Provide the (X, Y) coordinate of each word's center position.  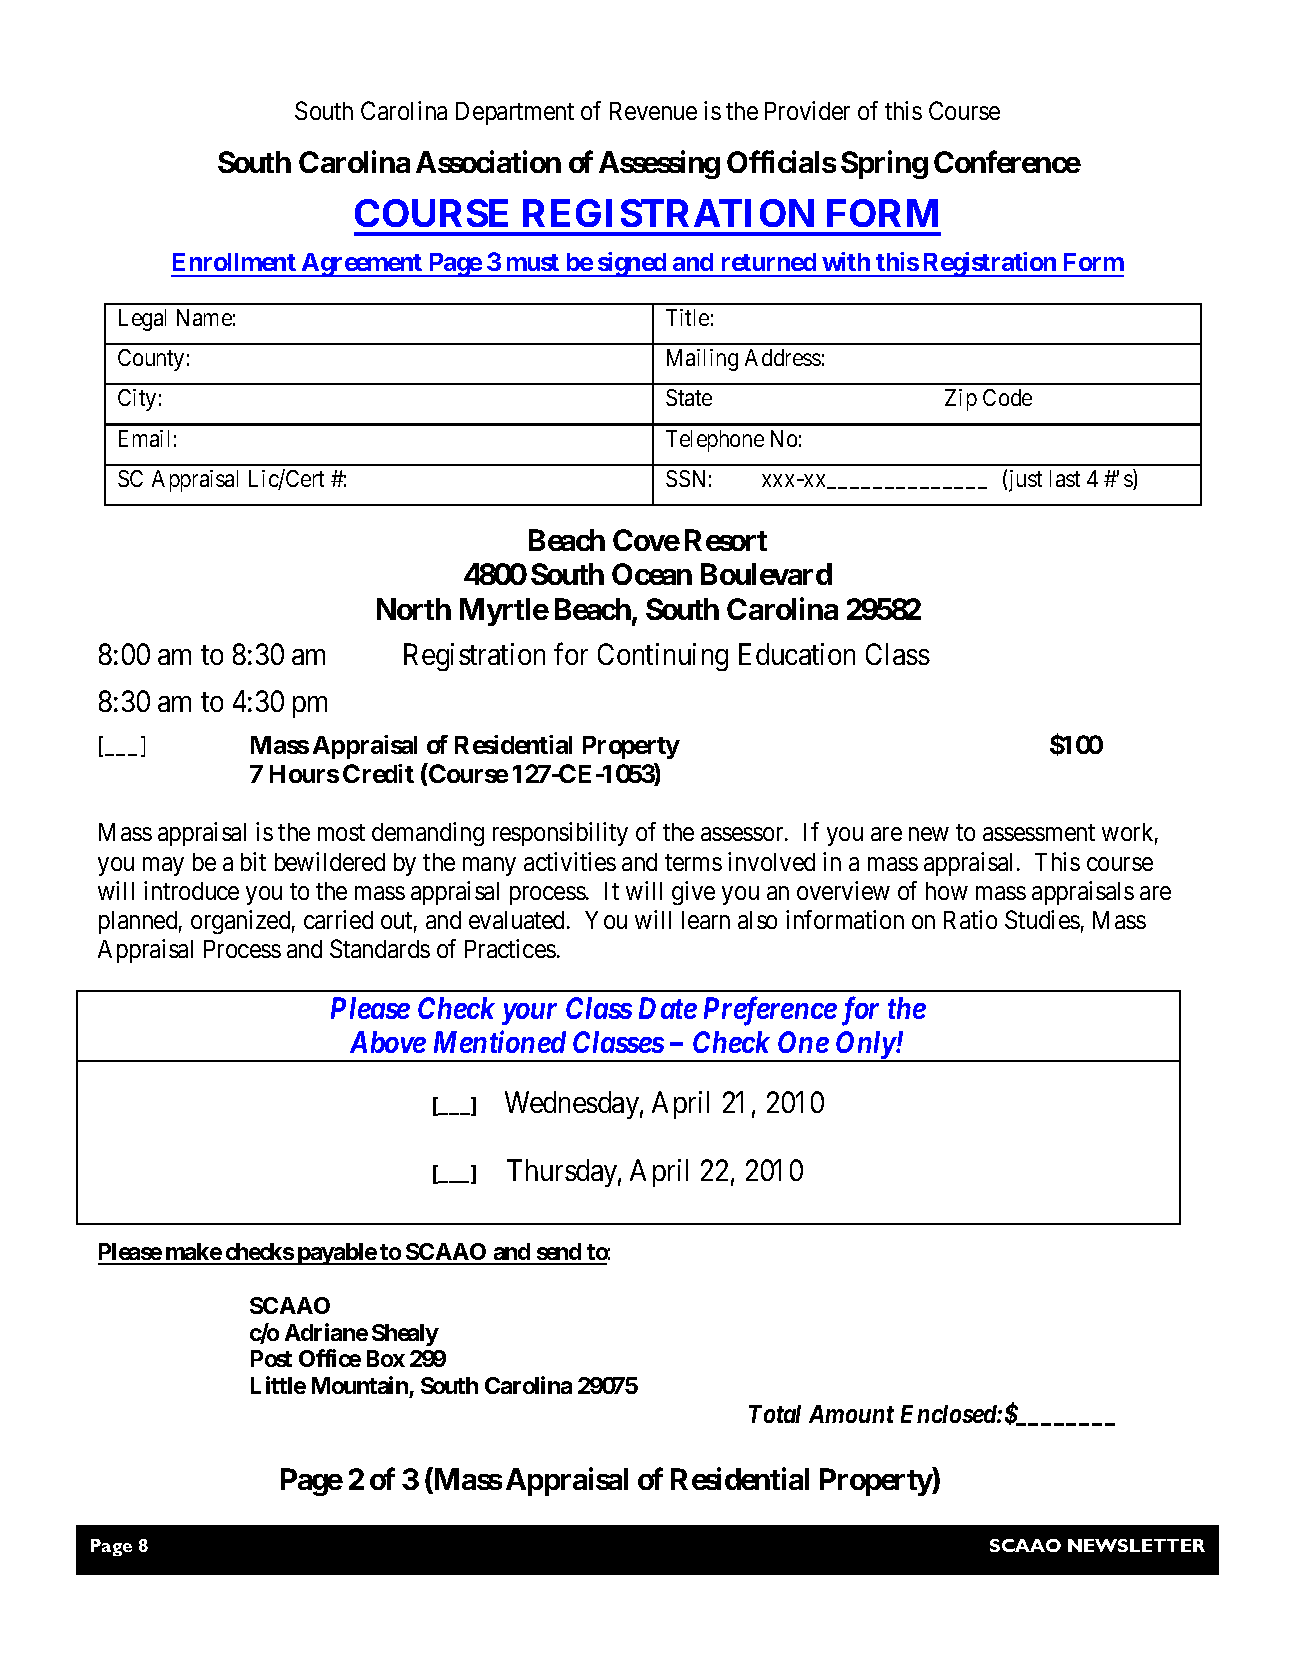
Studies (1042, 919)
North (414, 609)
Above (388, 1042)
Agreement (362, 265)
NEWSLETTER (1136, 1545)
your (529, 1014)
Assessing (659, 165)
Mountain (360, 1385)
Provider (807, 110)
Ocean (652, 574)
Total (775, 1414)
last (1065, 478)
